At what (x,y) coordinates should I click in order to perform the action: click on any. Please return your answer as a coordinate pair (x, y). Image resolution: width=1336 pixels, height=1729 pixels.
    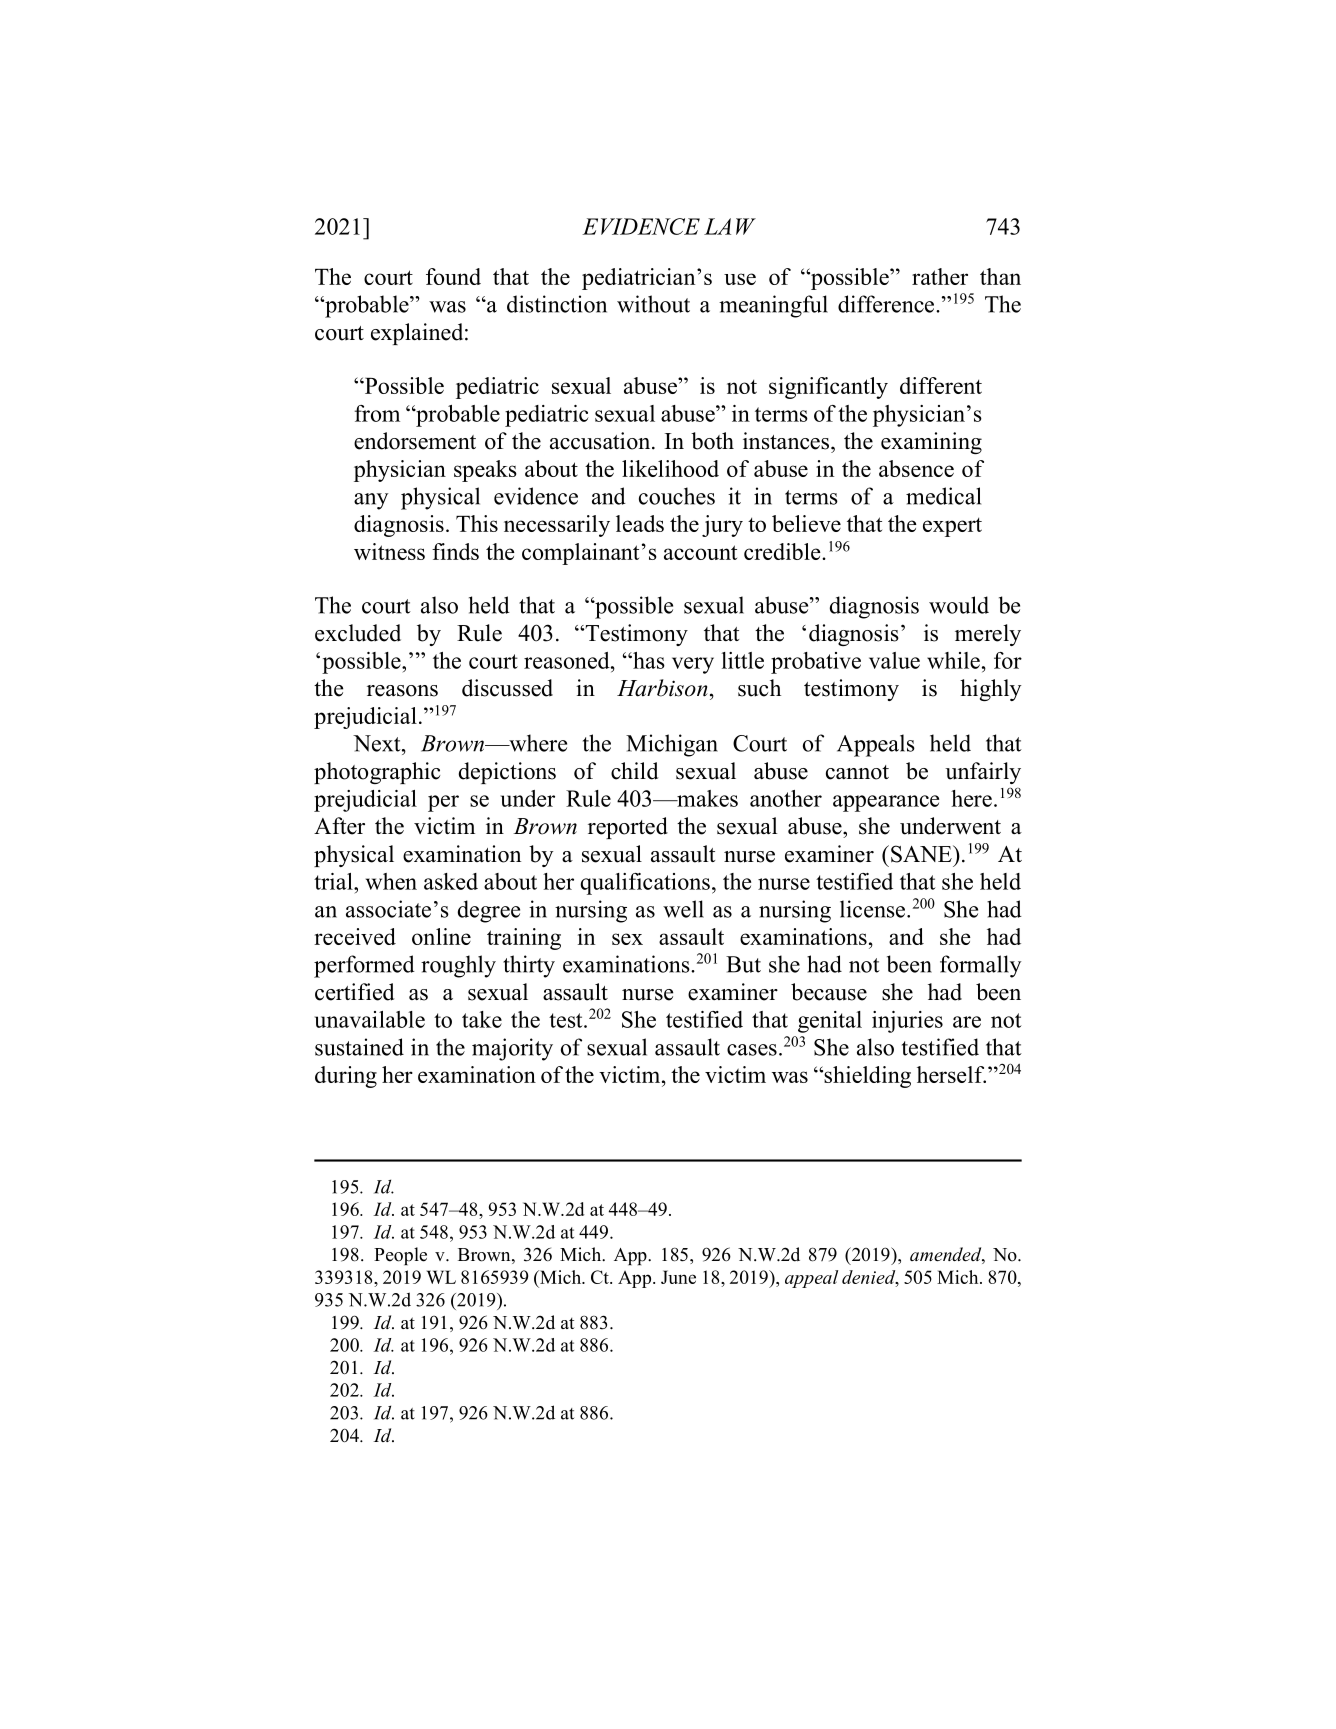
    Looking at the image, I should click on (371, 501).
